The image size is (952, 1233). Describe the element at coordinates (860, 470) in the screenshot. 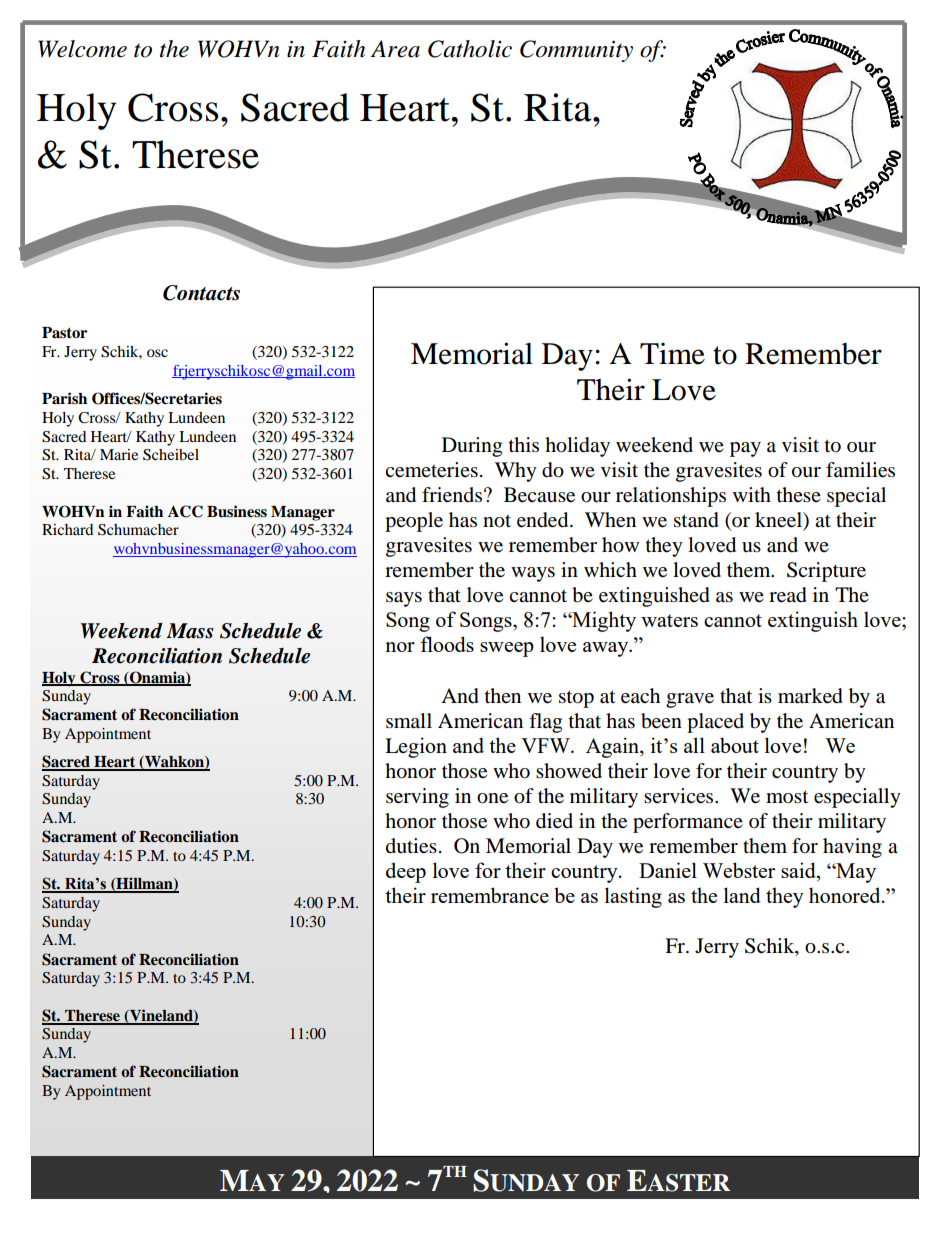

I see `families` at that location.
